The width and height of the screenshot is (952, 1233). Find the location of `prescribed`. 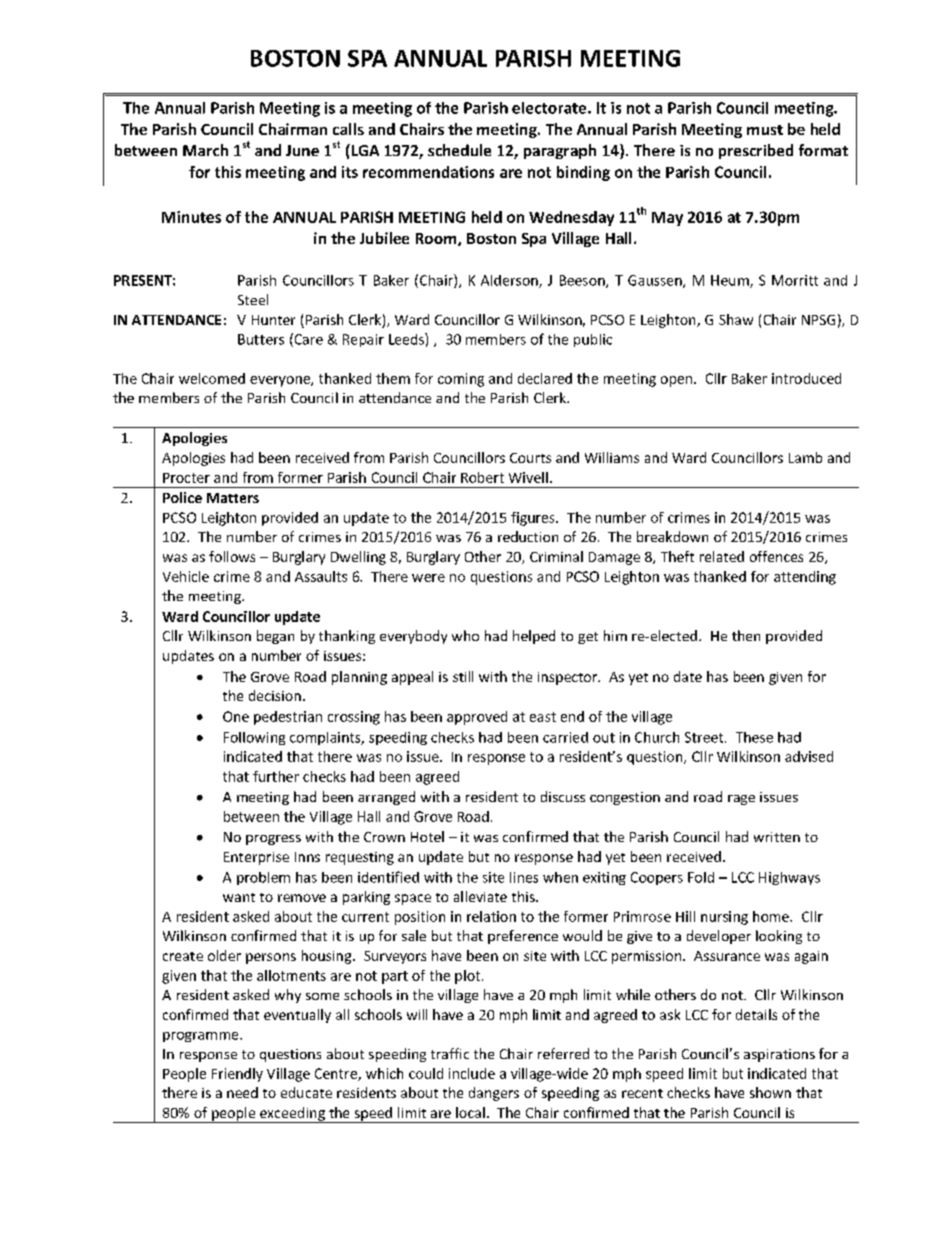

prescribed is located at coordinates (756, 151).
